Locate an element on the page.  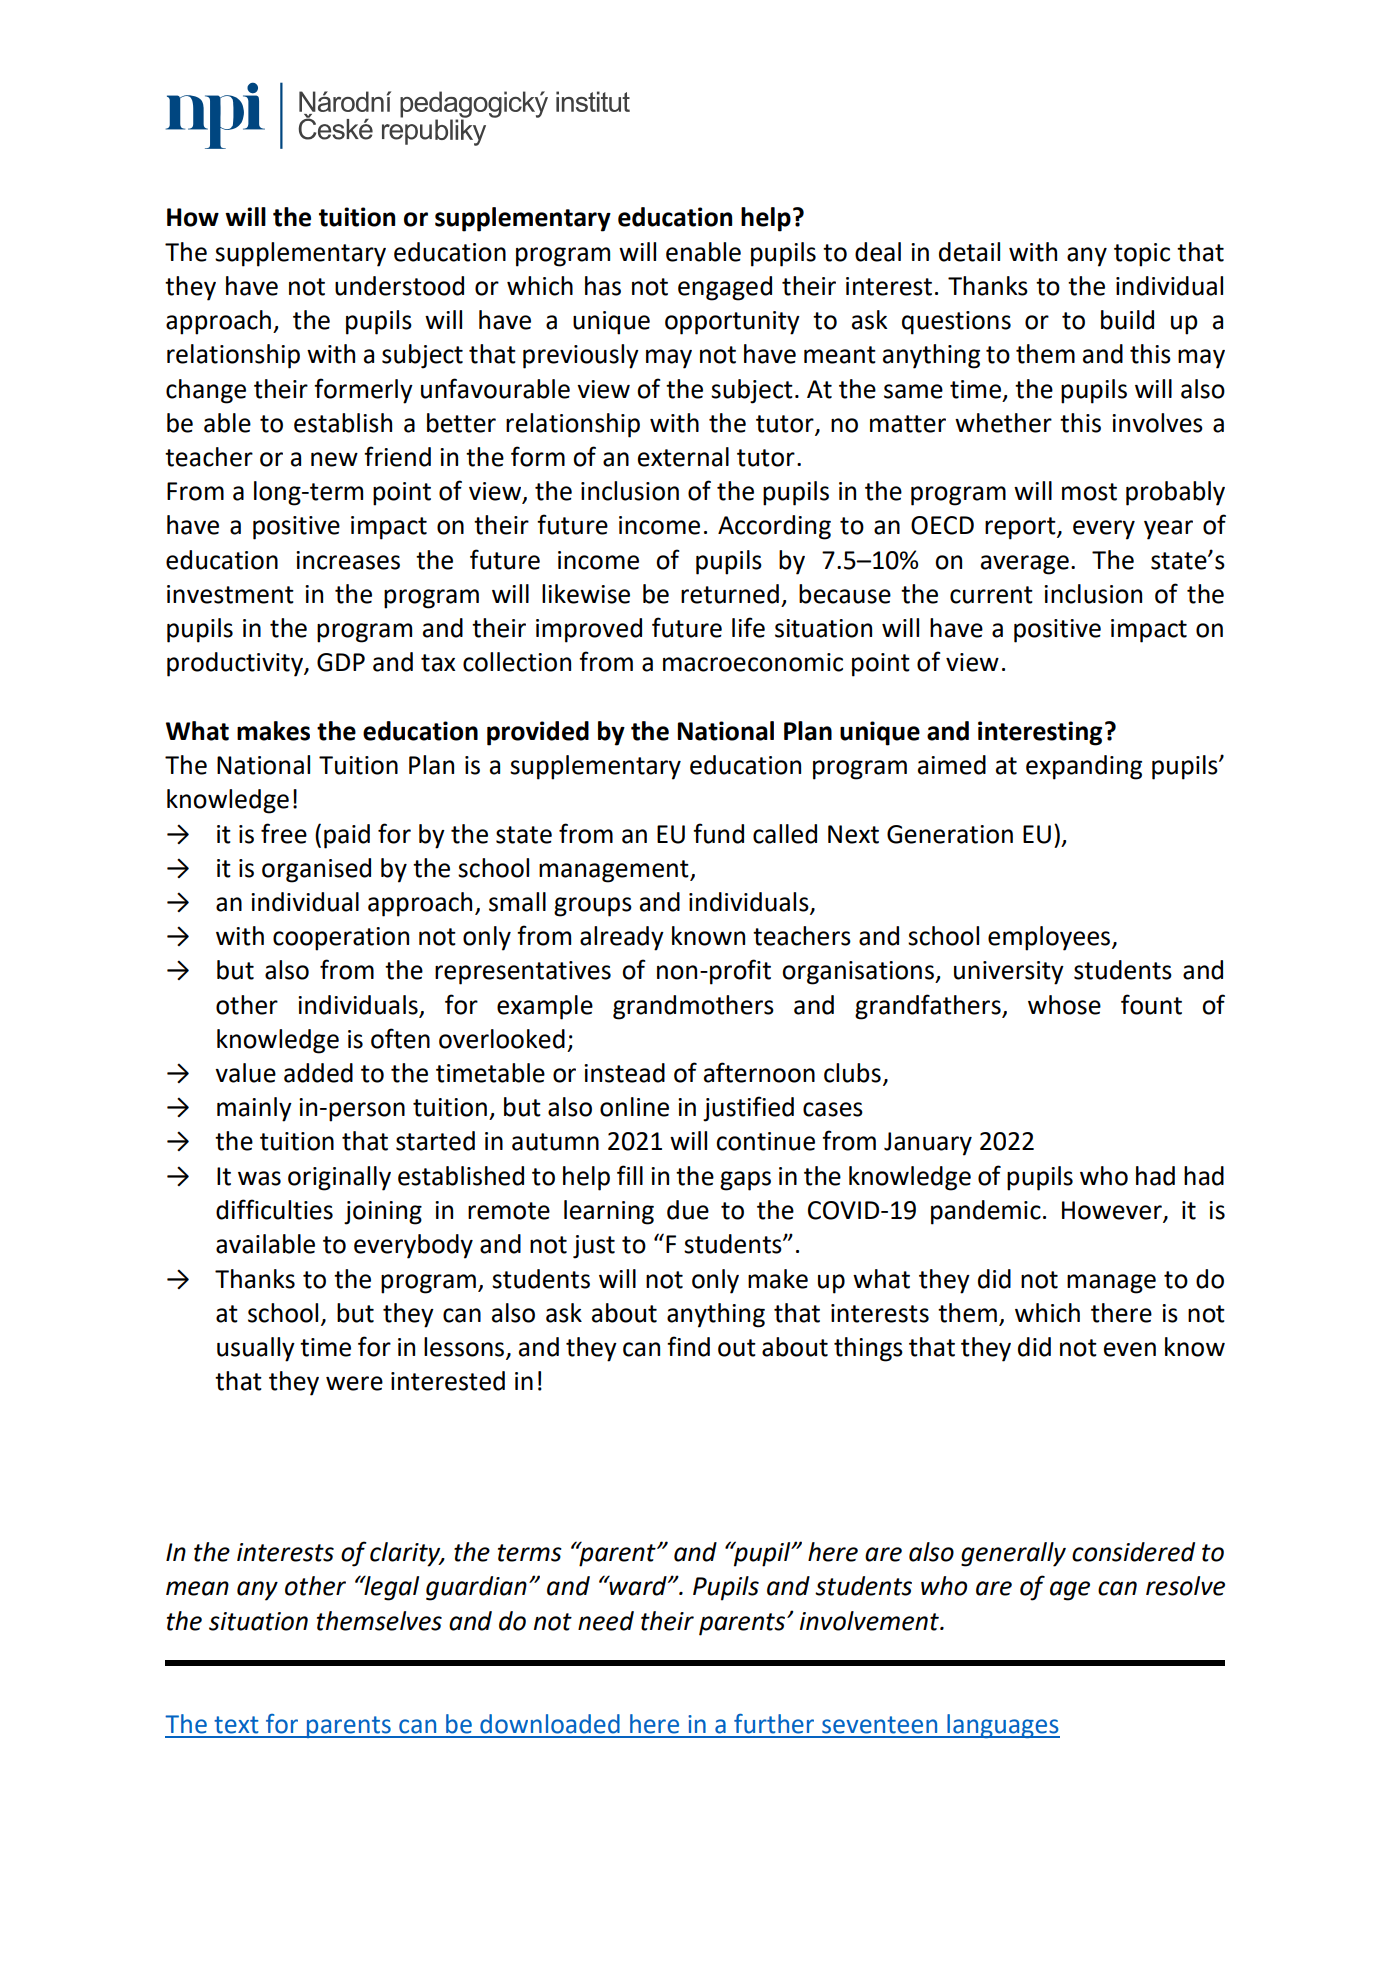
understood is located at coordinates (399, 286).
